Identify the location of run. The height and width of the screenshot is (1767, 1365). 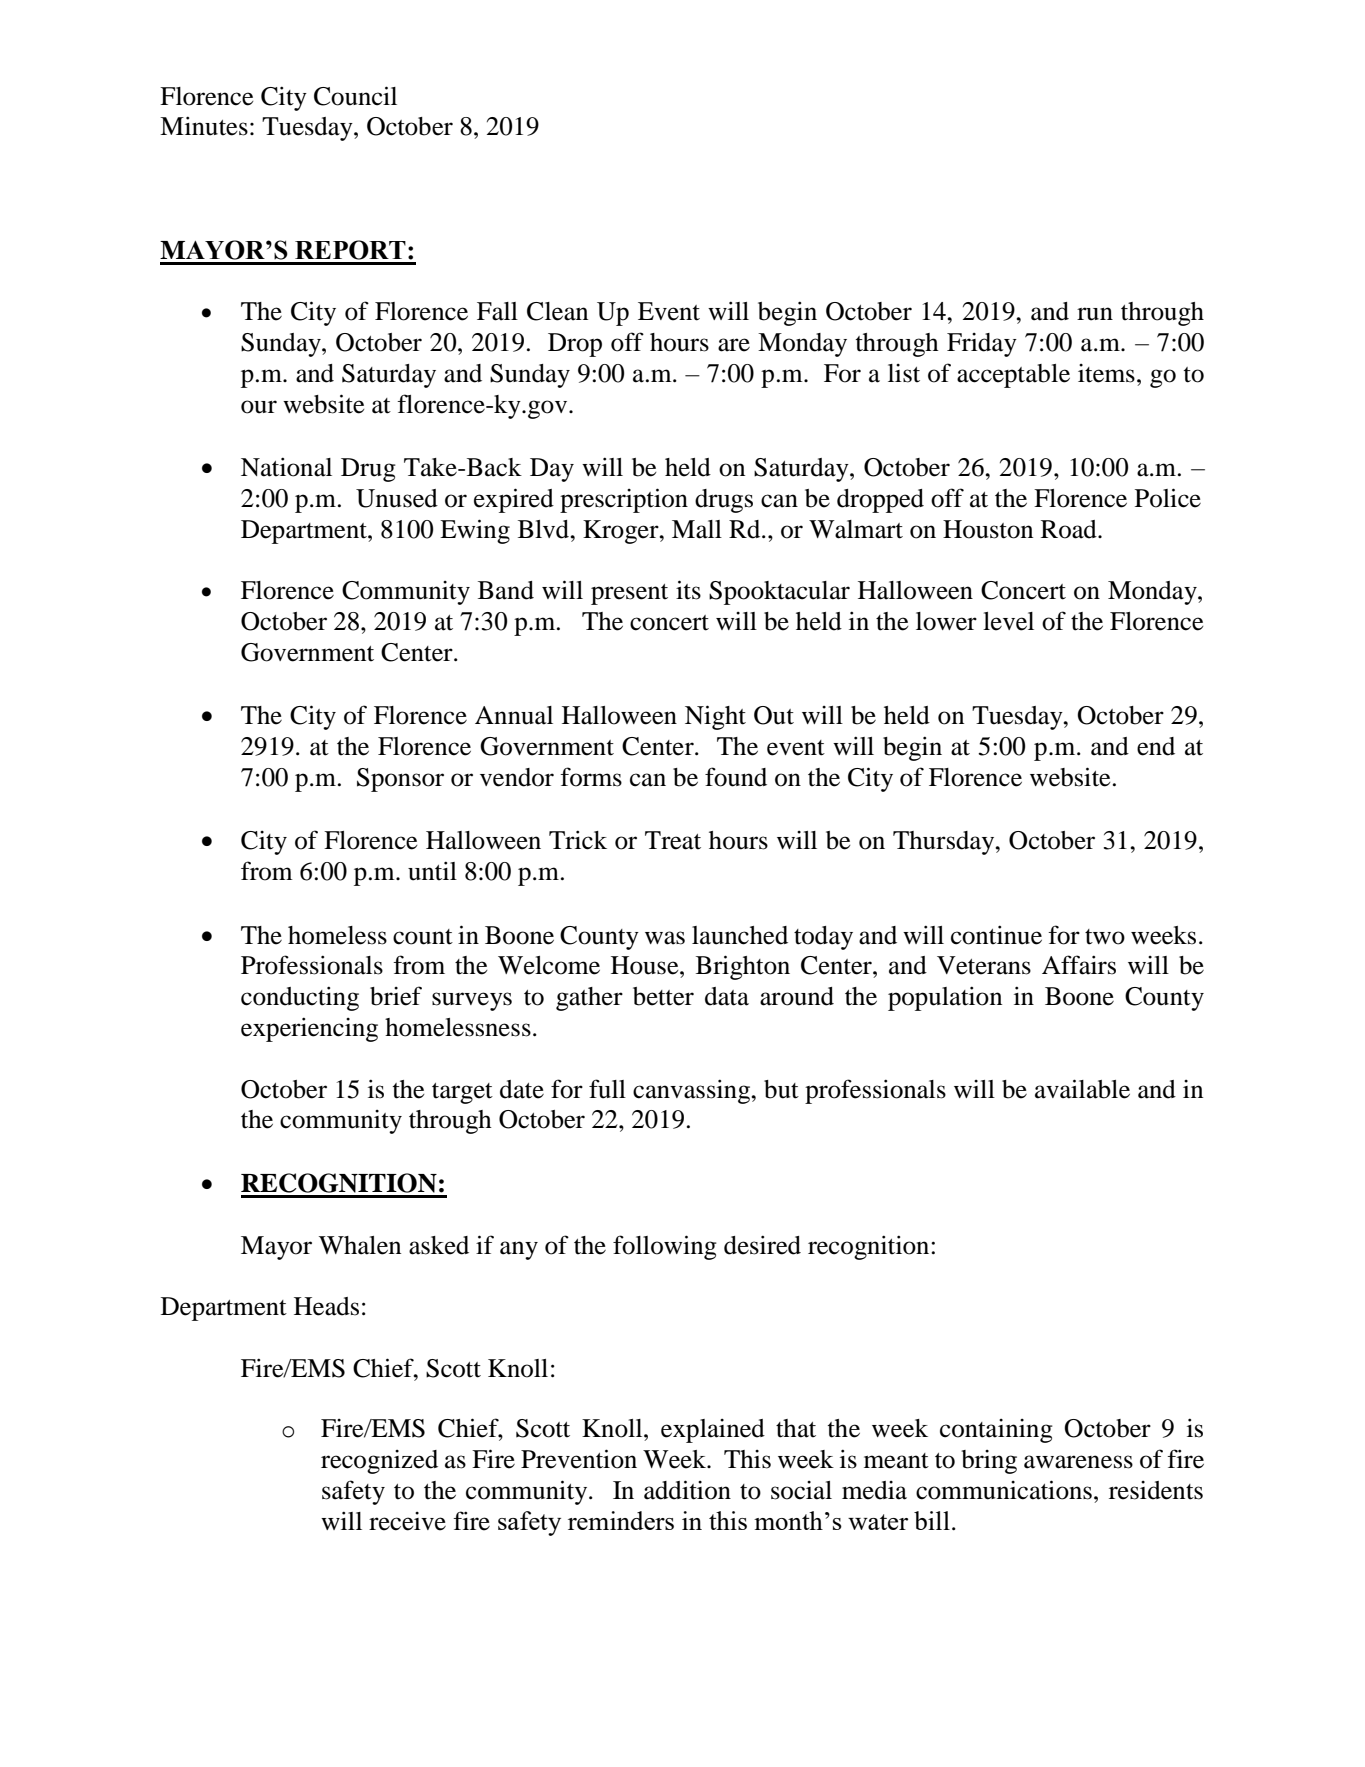
(1095, 314).
